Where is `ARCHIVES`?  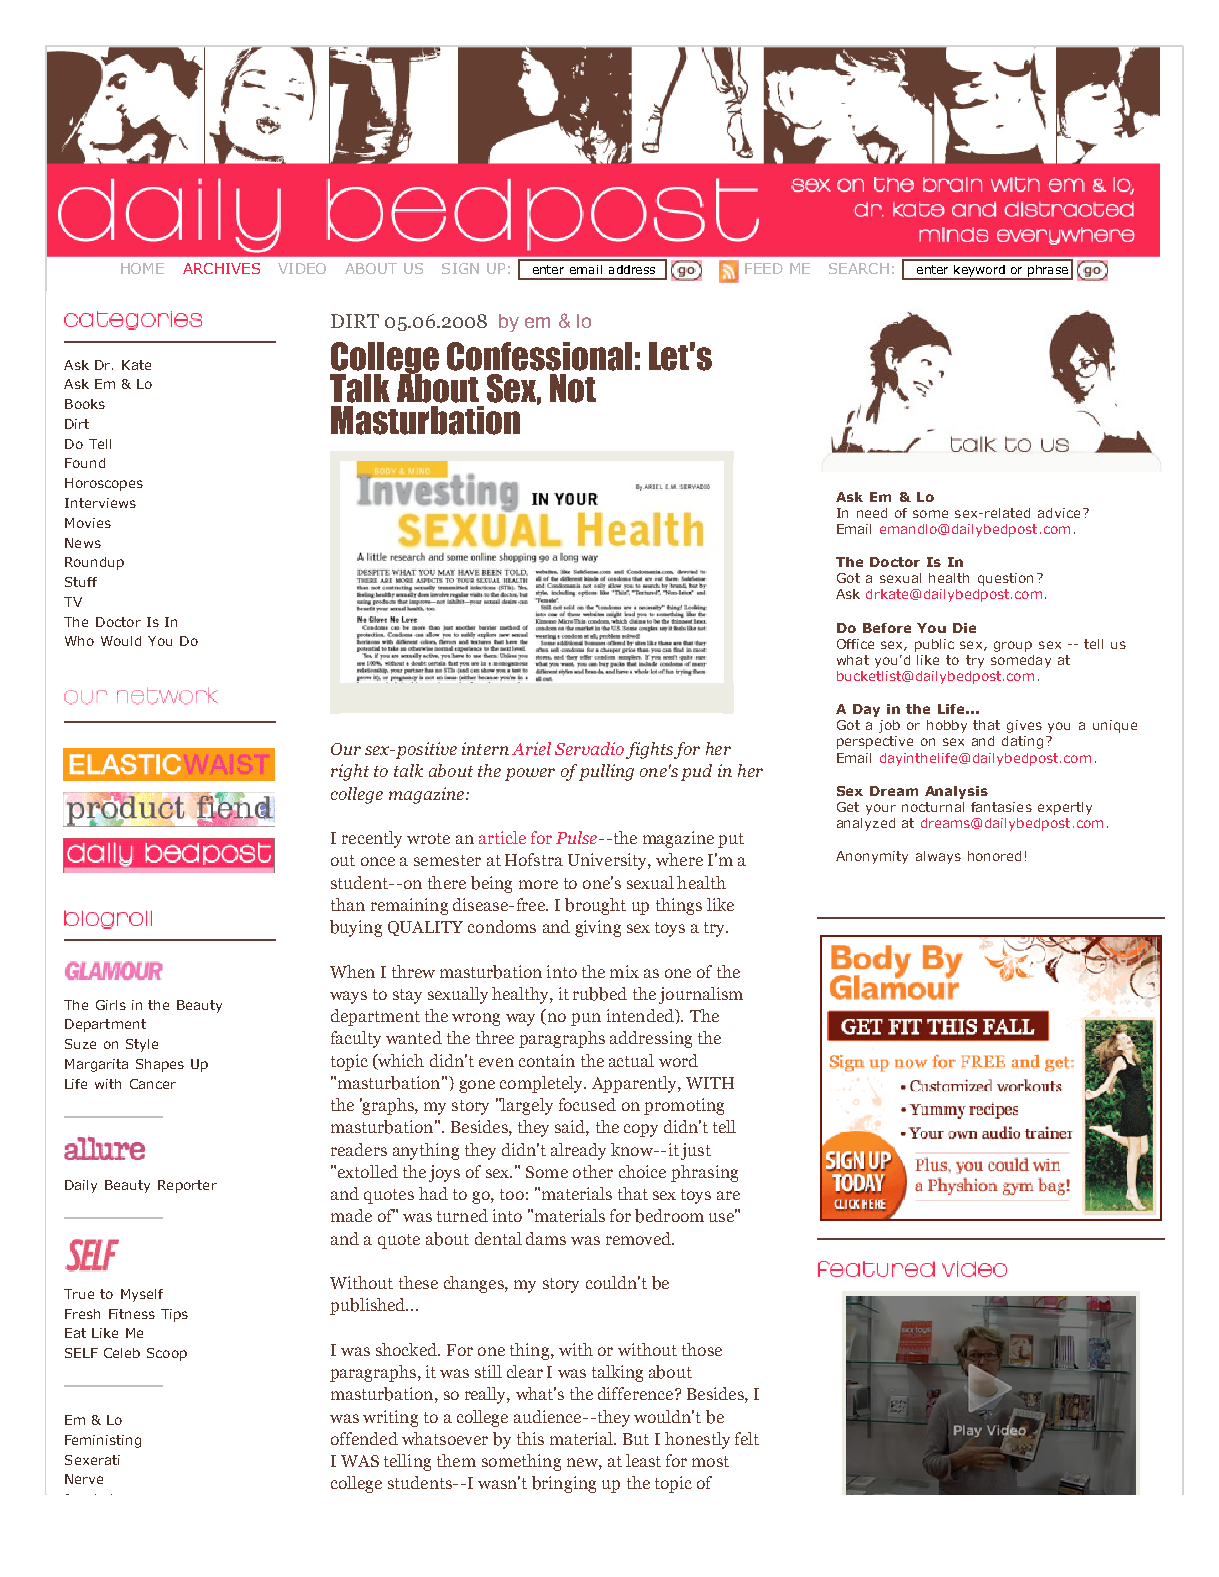 ARCHIVES is located at coordinates (221, 268).
